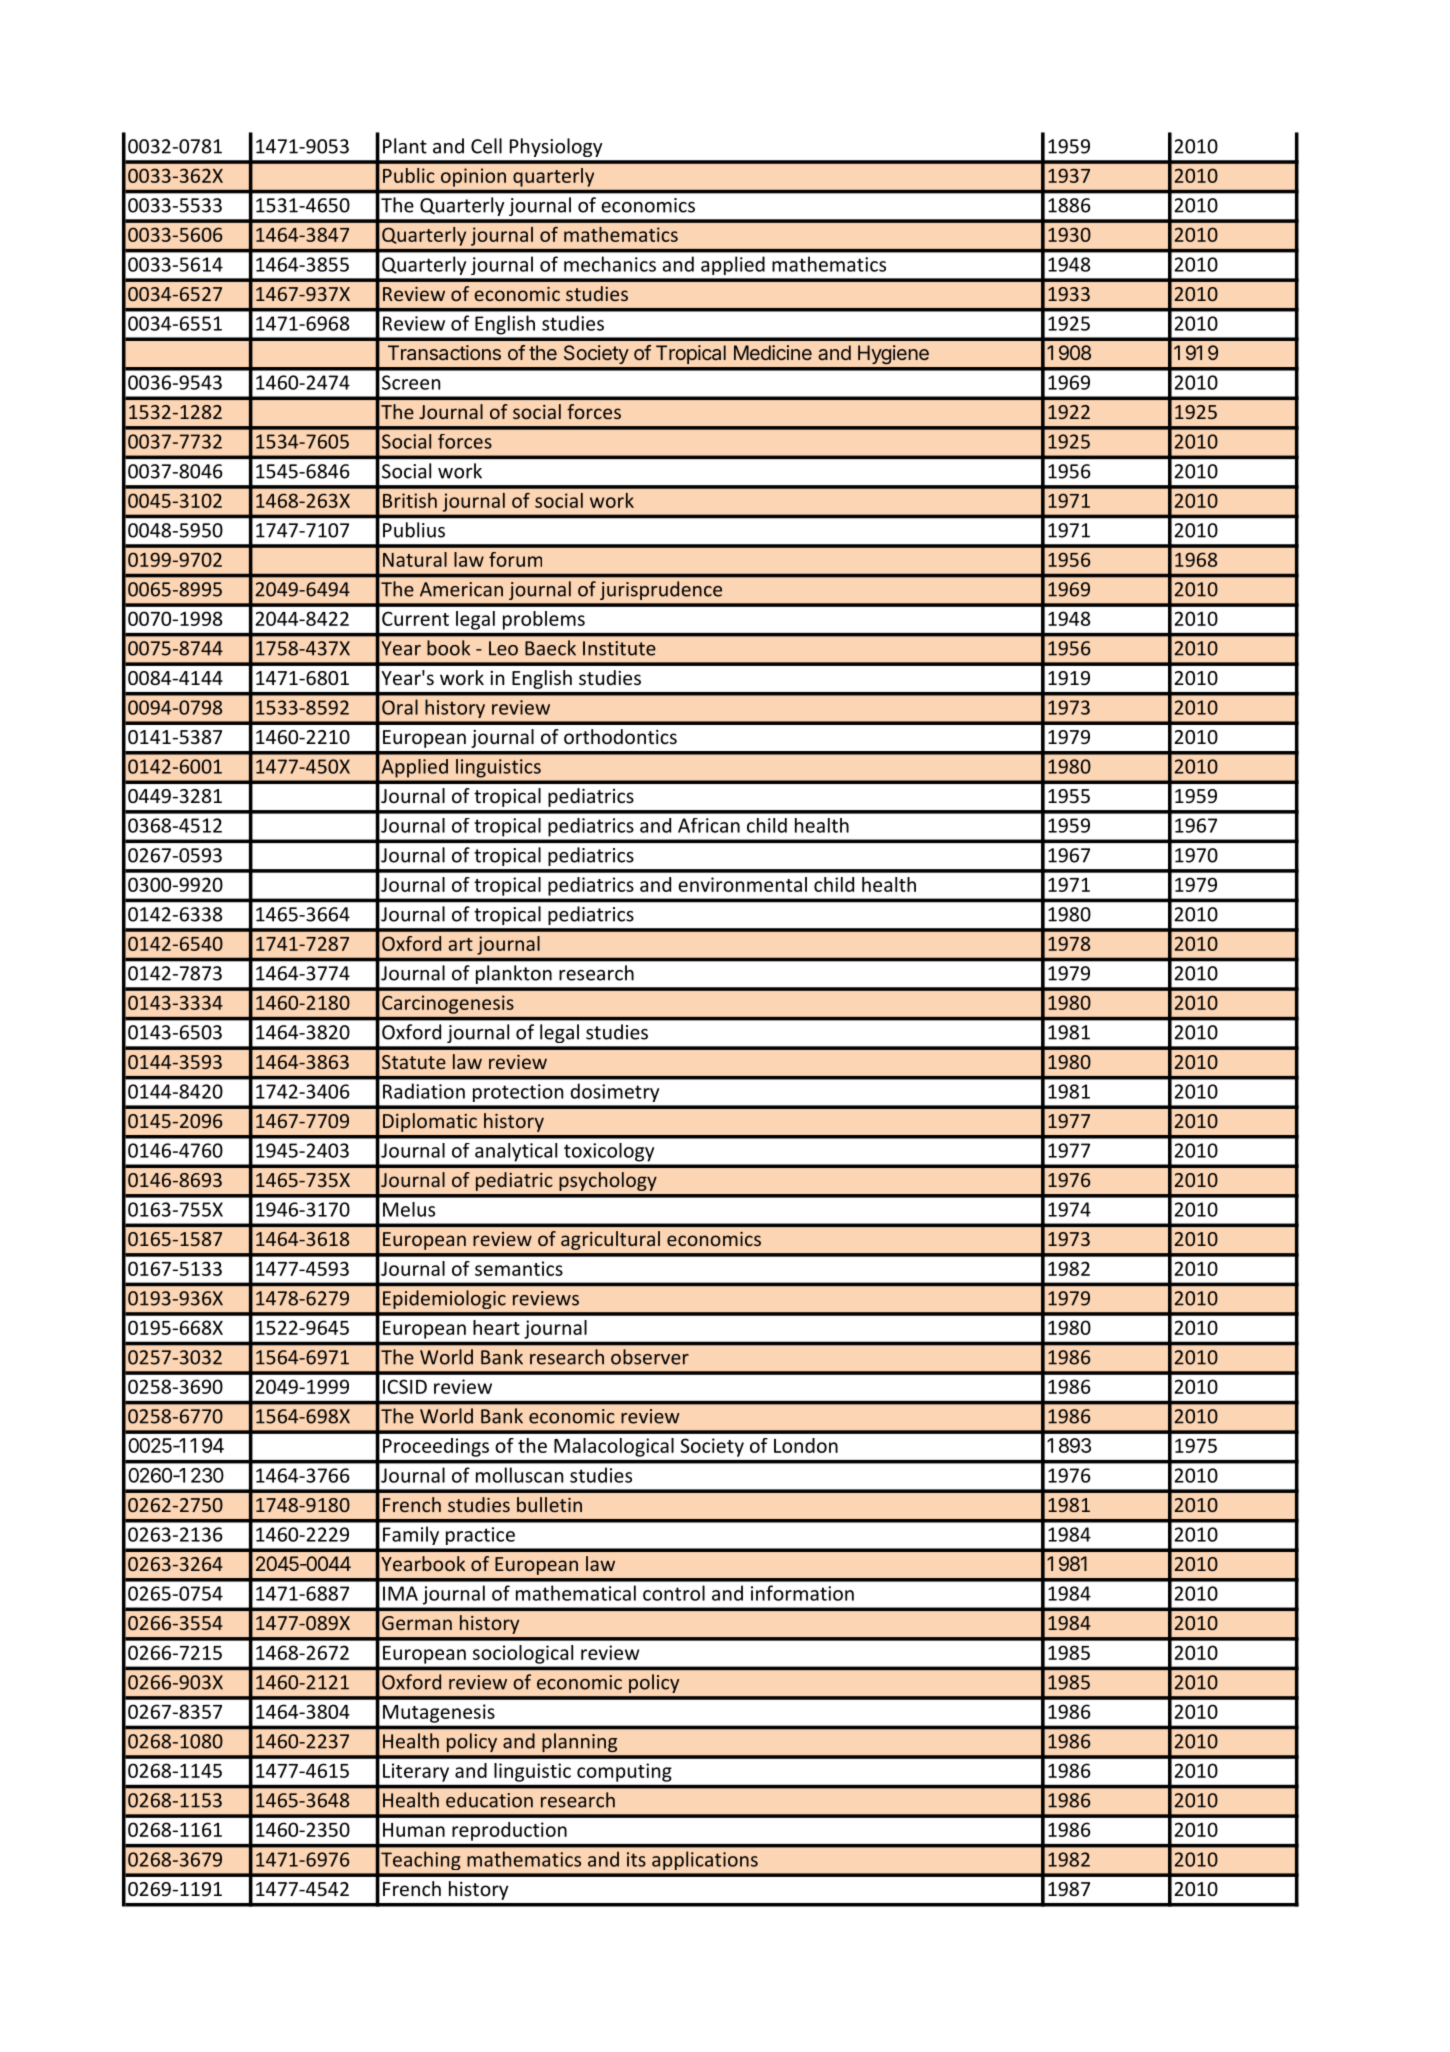  What do you see at coordinates (473, 177) in the image?
I see `opinion` at bounding box center [473, 177].
